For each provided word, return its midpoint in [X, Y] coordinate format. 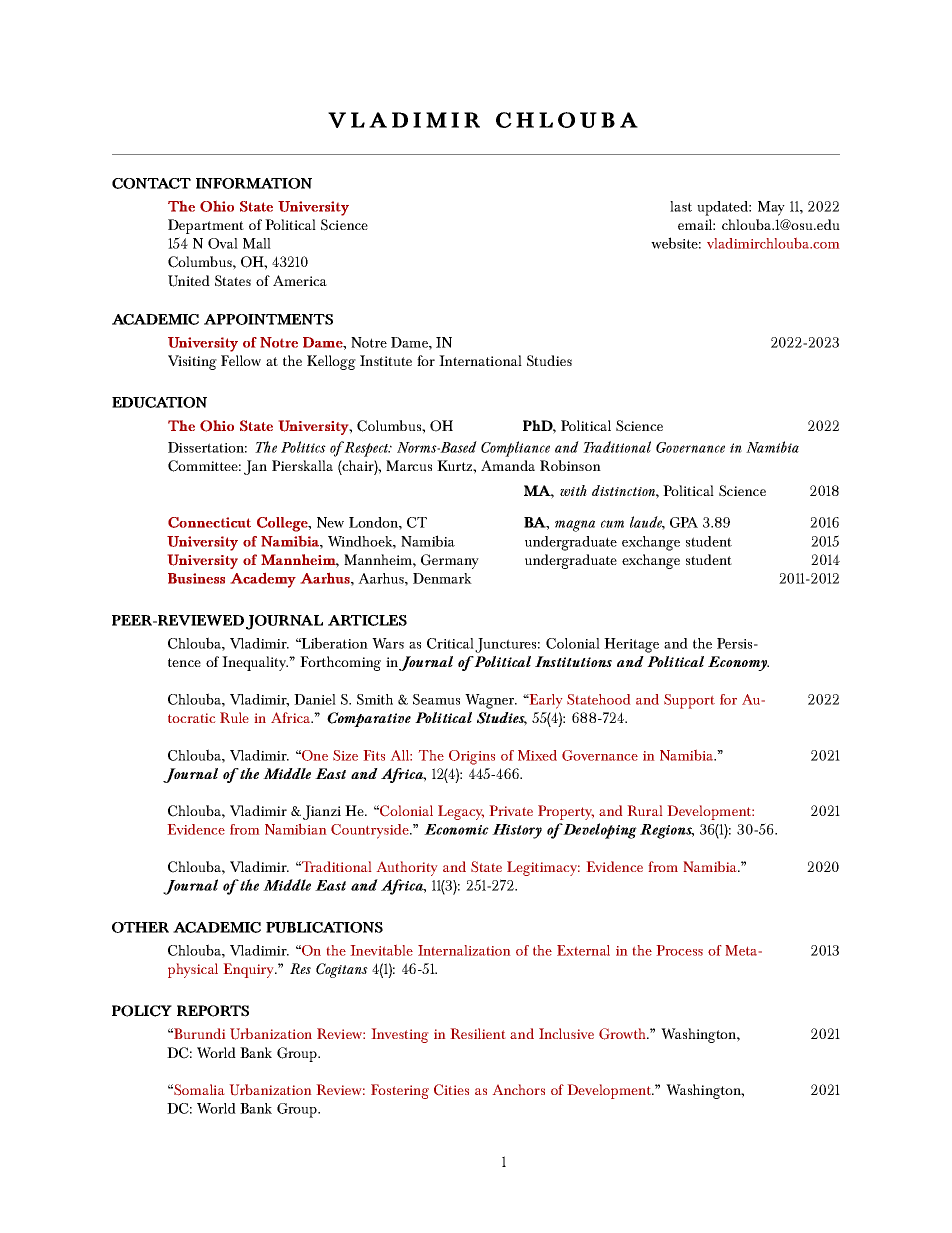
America [300, 280]
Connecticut [209, 522]
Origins [472, 757]
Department [206, 226]
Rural [645, 810]
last [681, 206]
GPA [684, 522]
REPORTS [213, 1011]
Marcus [409, 465]
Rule [234, 717]
